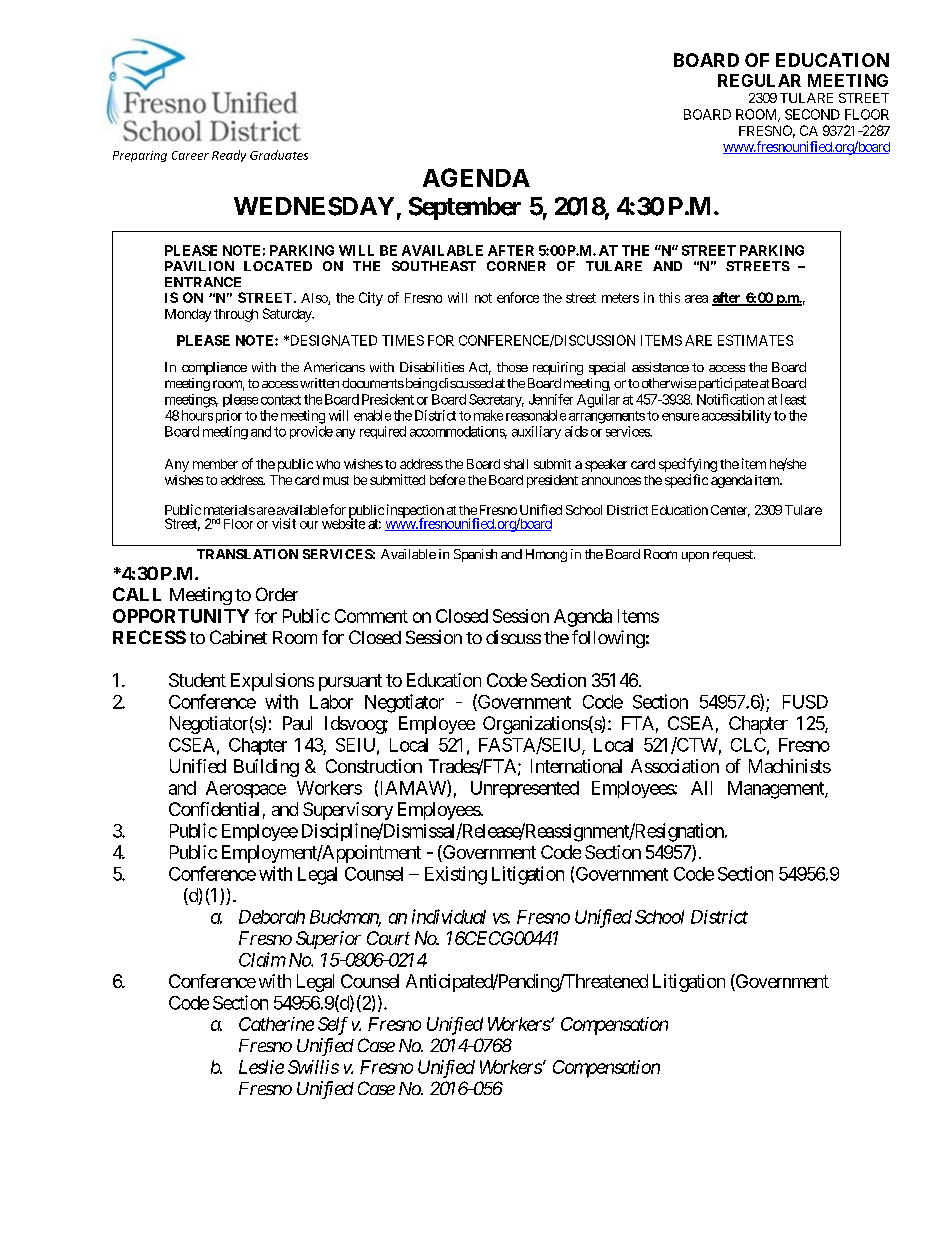 Image resolution: width=952 pixels, height=1233 pixels. I want to click on Leslie, so click(261, 1067).
